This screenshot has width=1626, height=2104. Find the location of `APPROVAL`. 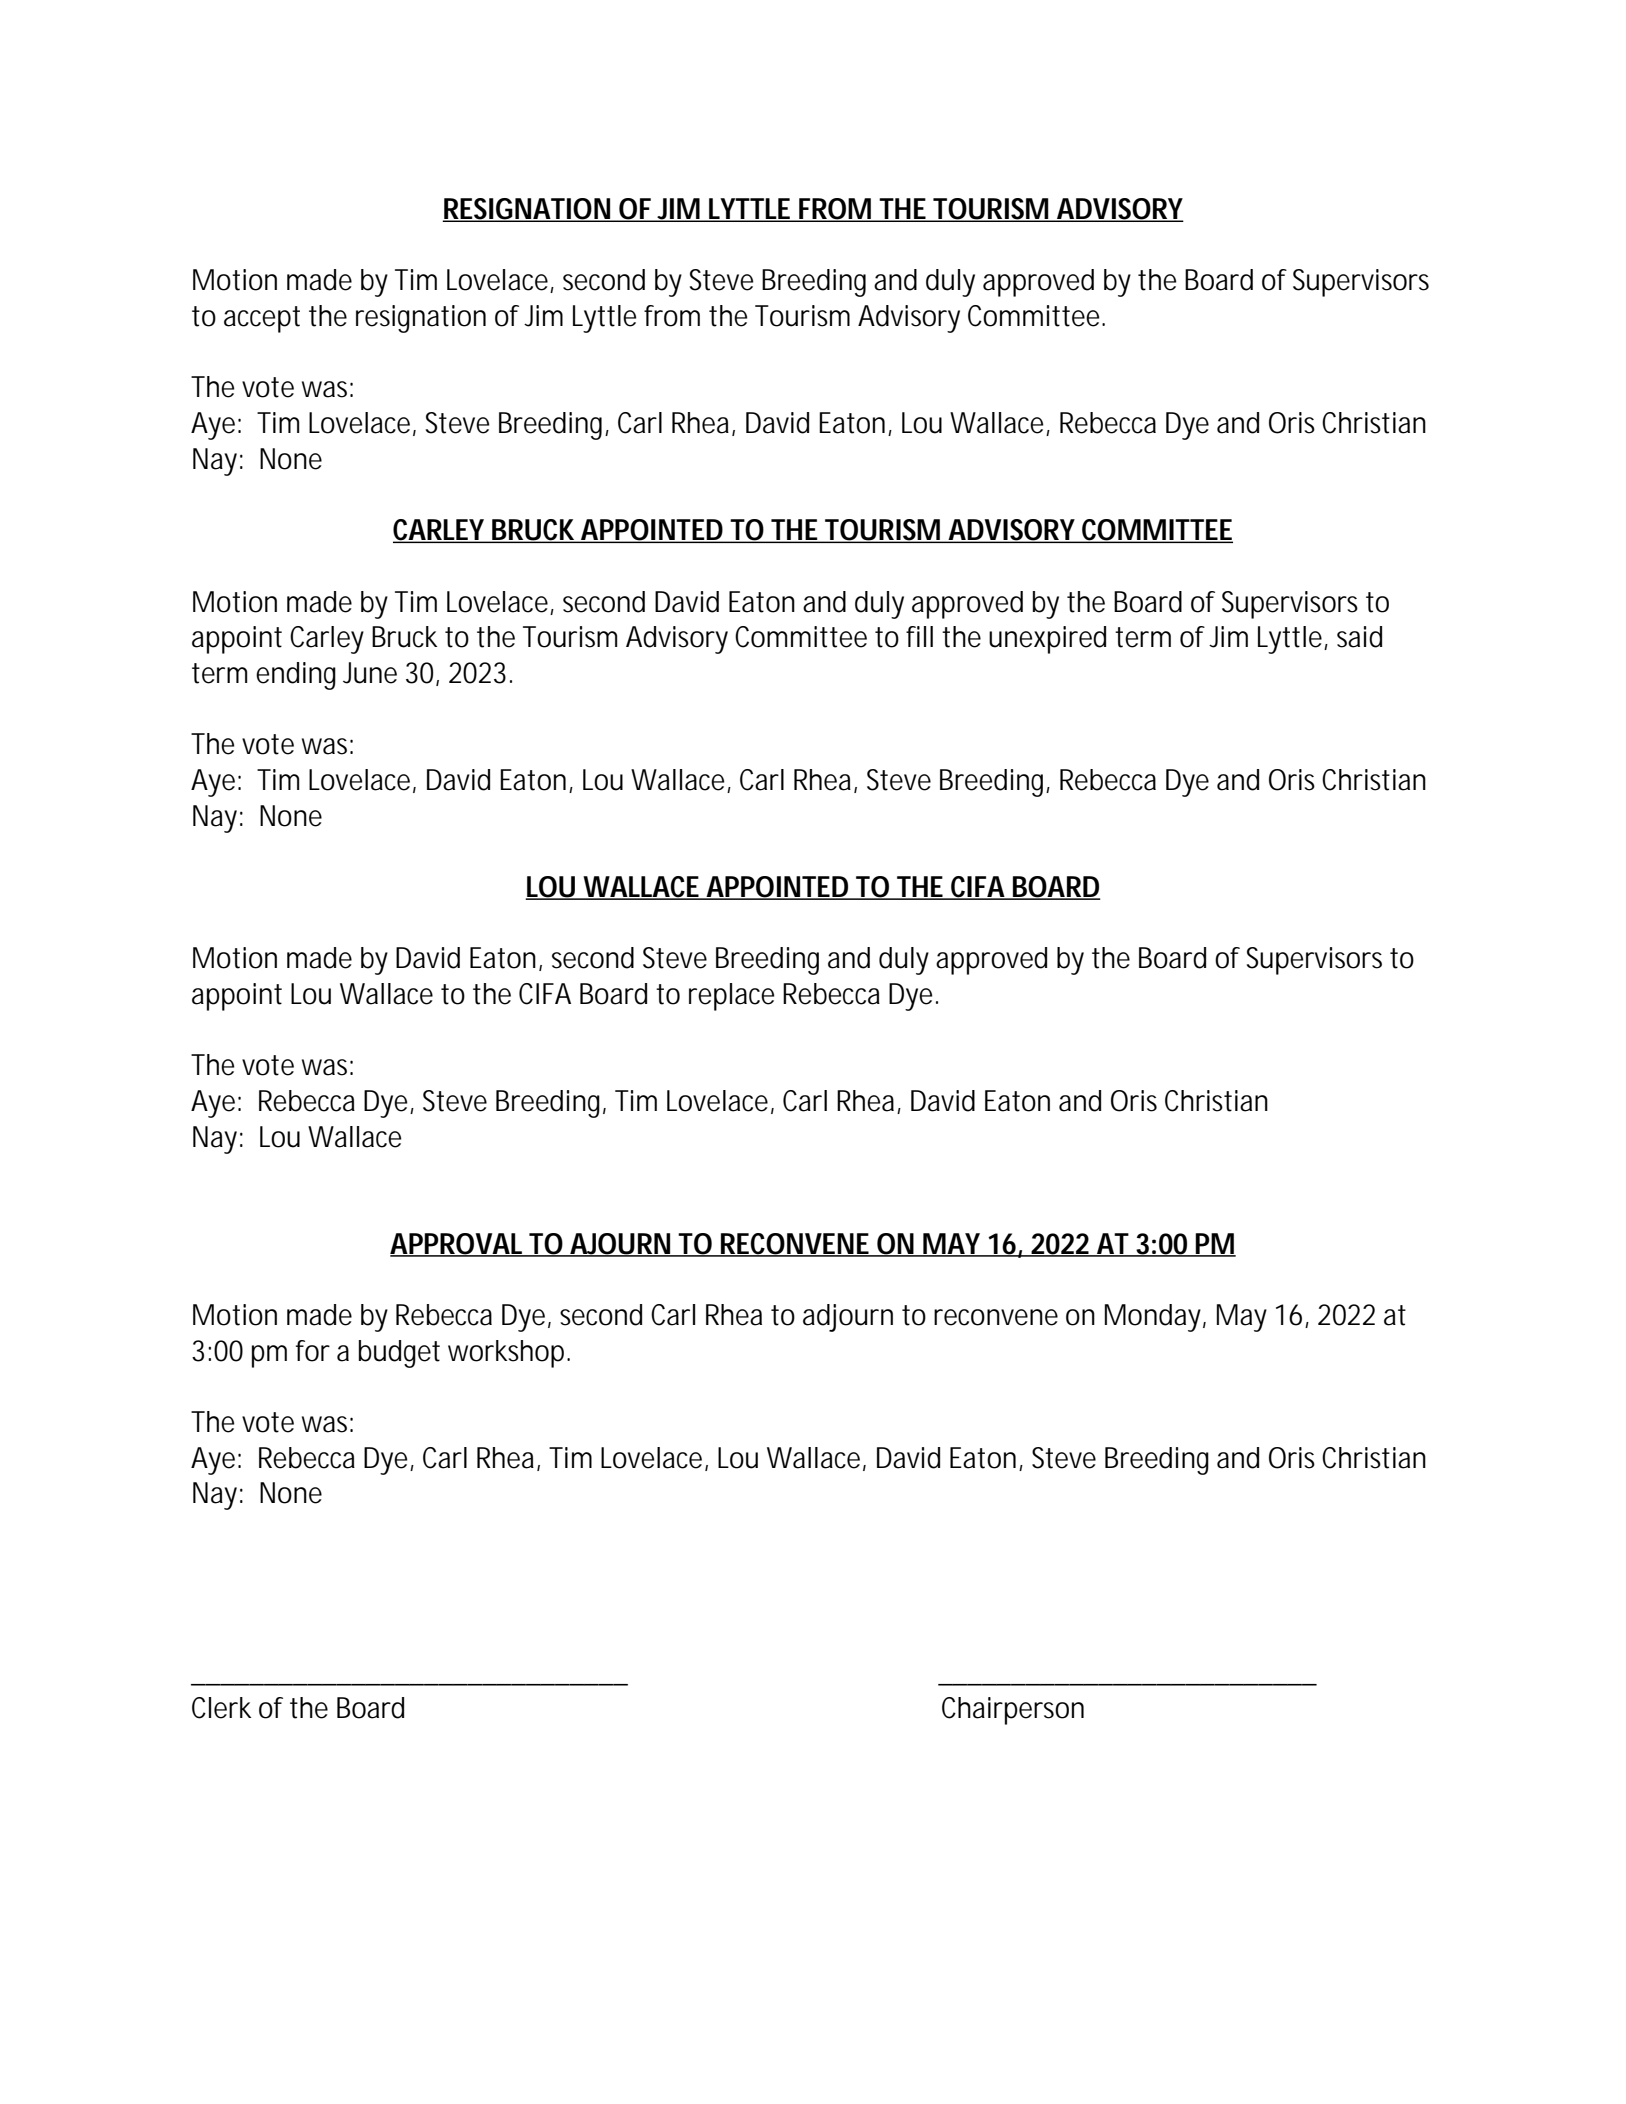

APPROVAL is located at coordinates (458, 1244).
